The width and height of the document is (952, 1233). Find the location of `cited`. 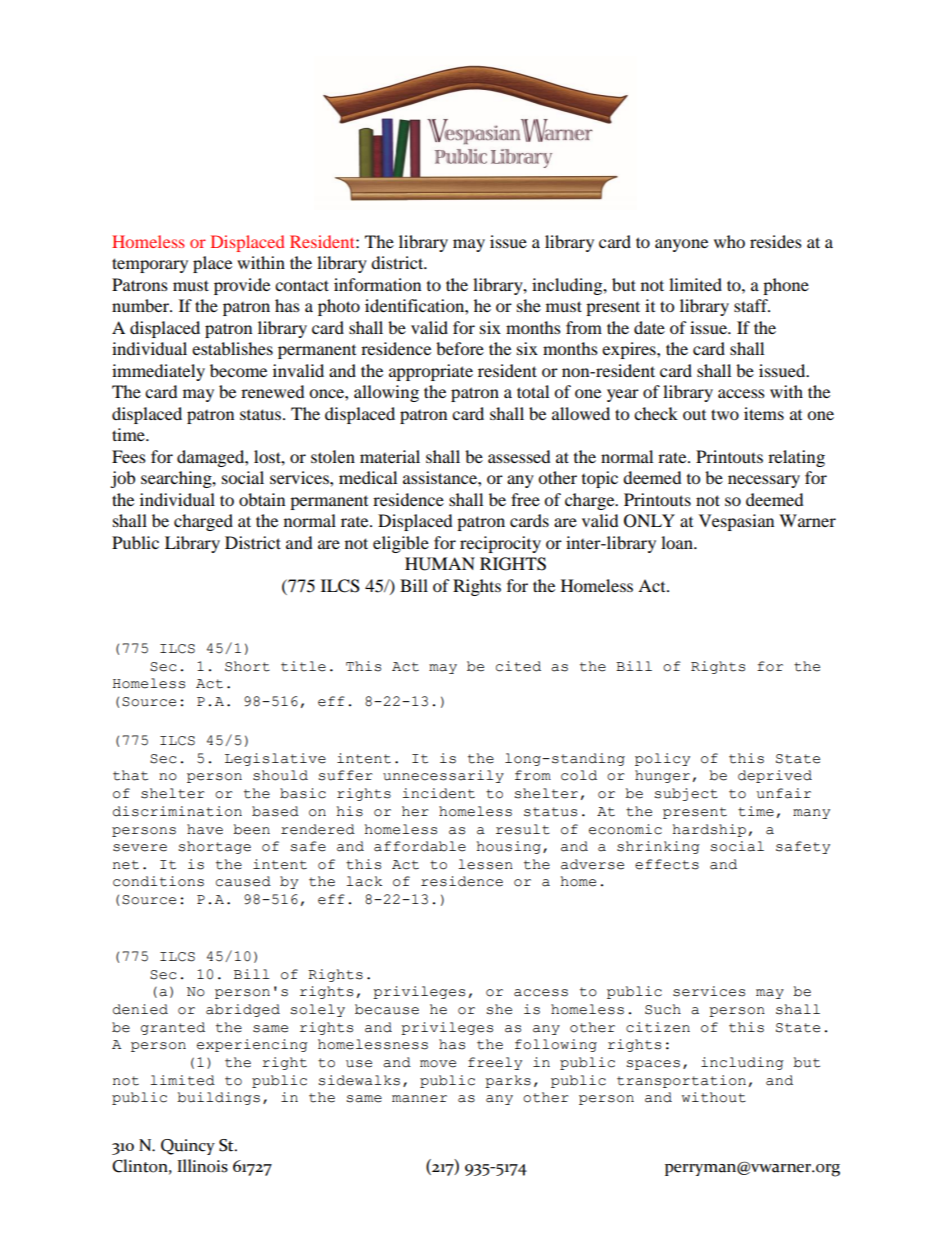

cited is located at coordinates (518, 666).
